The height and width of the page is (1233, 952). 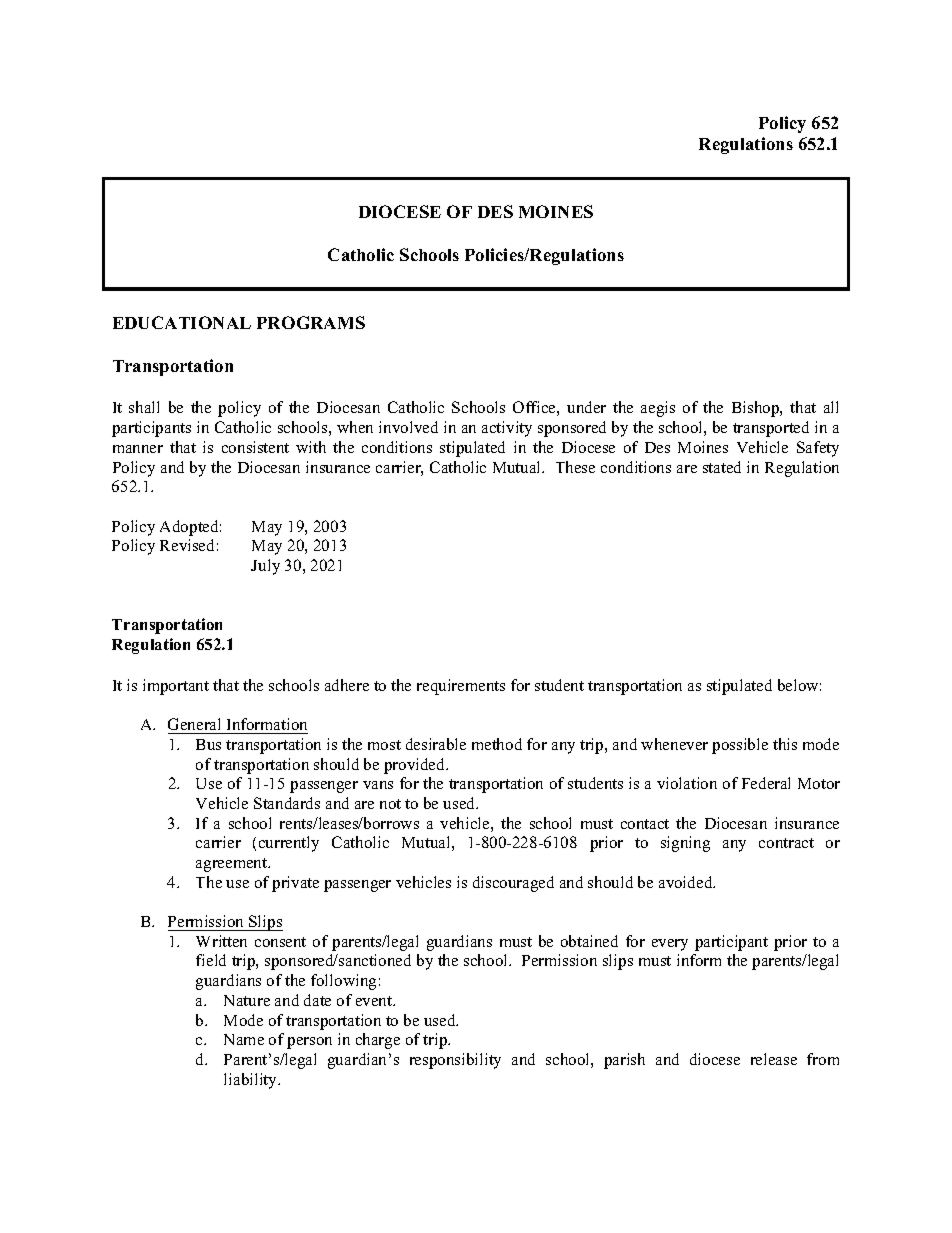 I want to click on activity, so click(x=507, y=429).
